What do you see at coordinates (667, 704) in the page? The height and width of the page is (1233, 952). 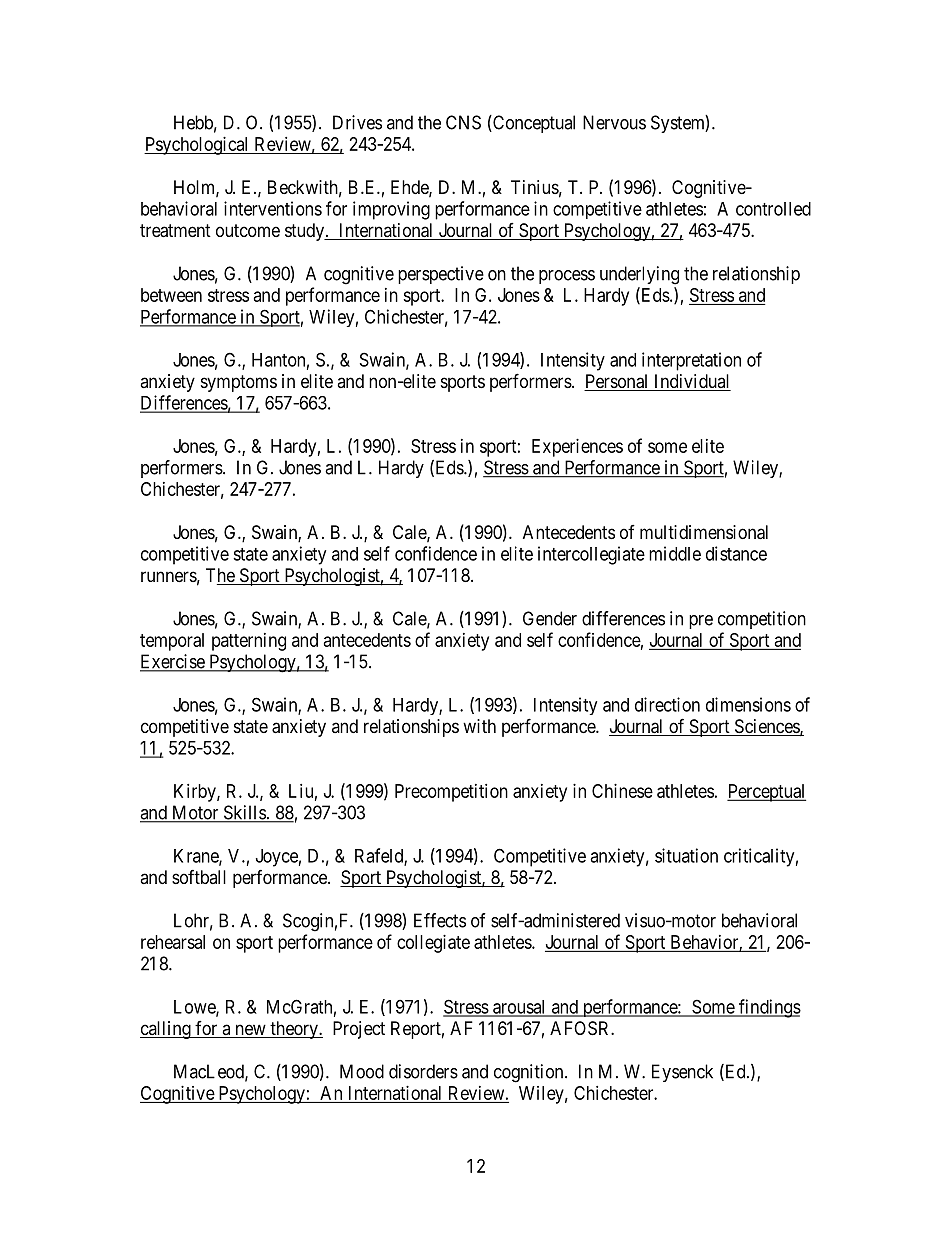 I see `direction` at bounding box center [667, 704].
